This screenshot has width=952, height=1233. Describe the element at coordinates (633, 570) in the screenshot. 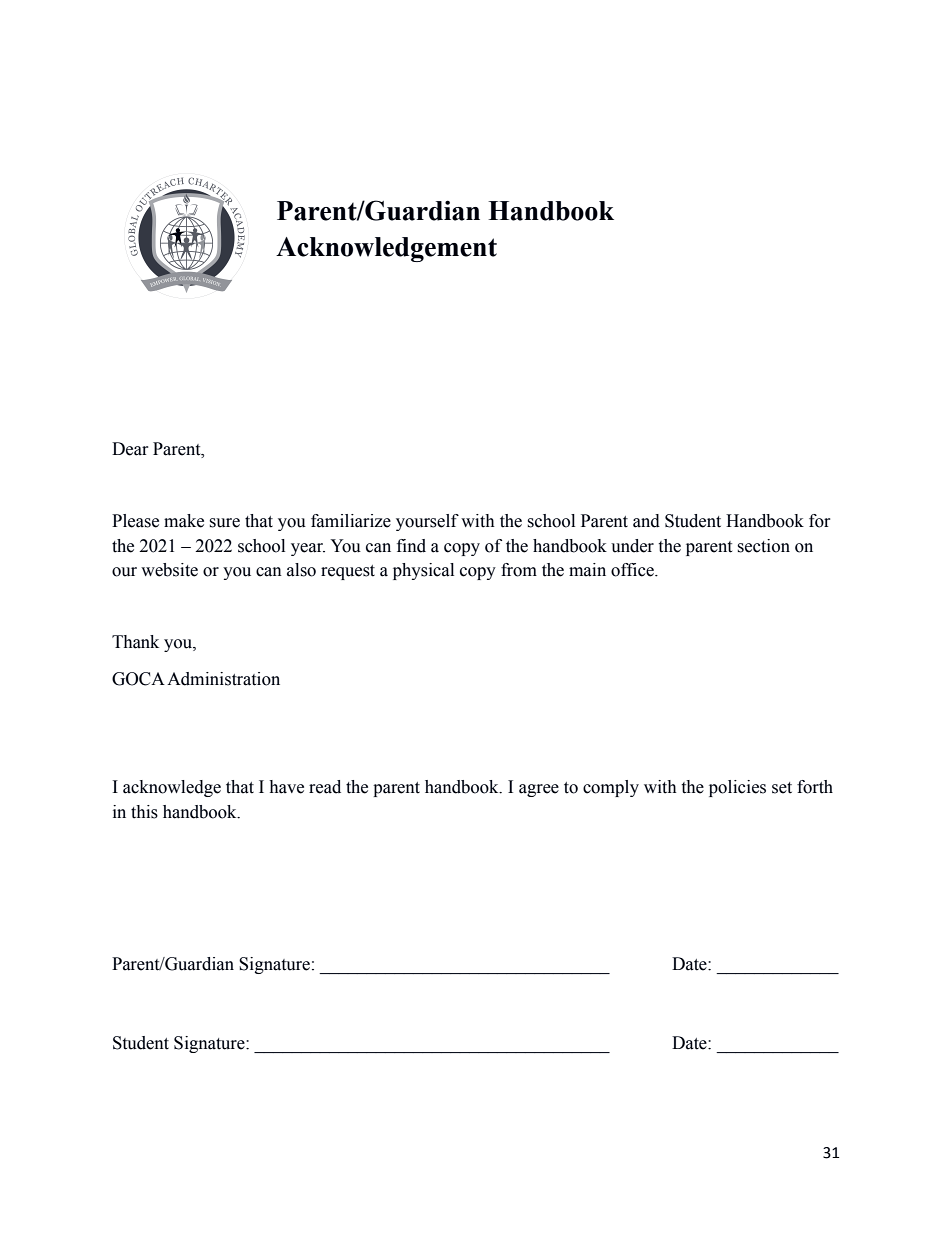

I see `office` at that location.
